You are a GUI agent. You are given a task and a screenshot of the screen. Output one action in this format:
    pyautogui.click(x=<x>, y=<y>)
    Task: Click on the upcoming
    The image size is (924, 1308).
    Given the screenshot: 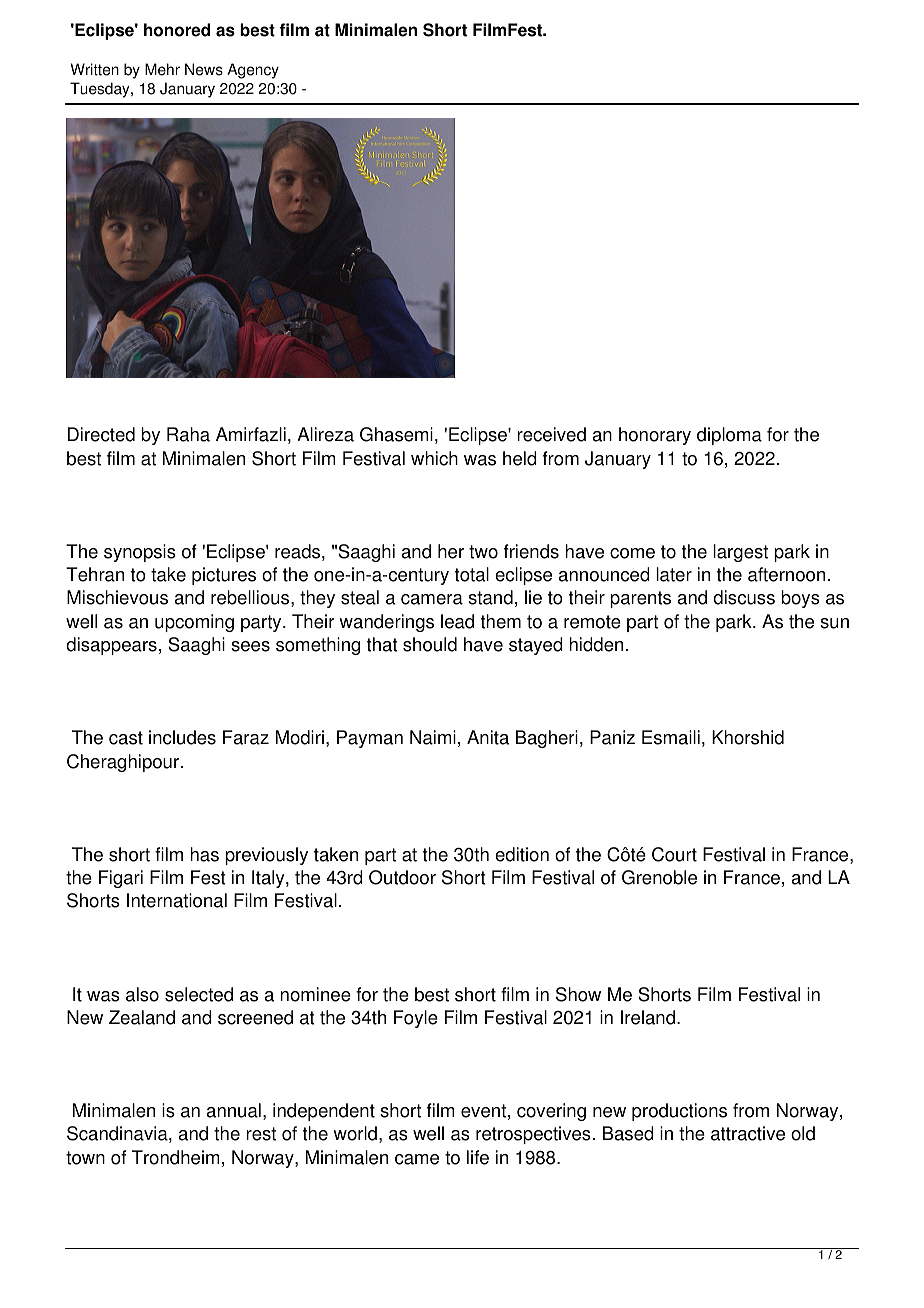 What is the action you would take?
    pyautogui.click(x=194, y=623)
